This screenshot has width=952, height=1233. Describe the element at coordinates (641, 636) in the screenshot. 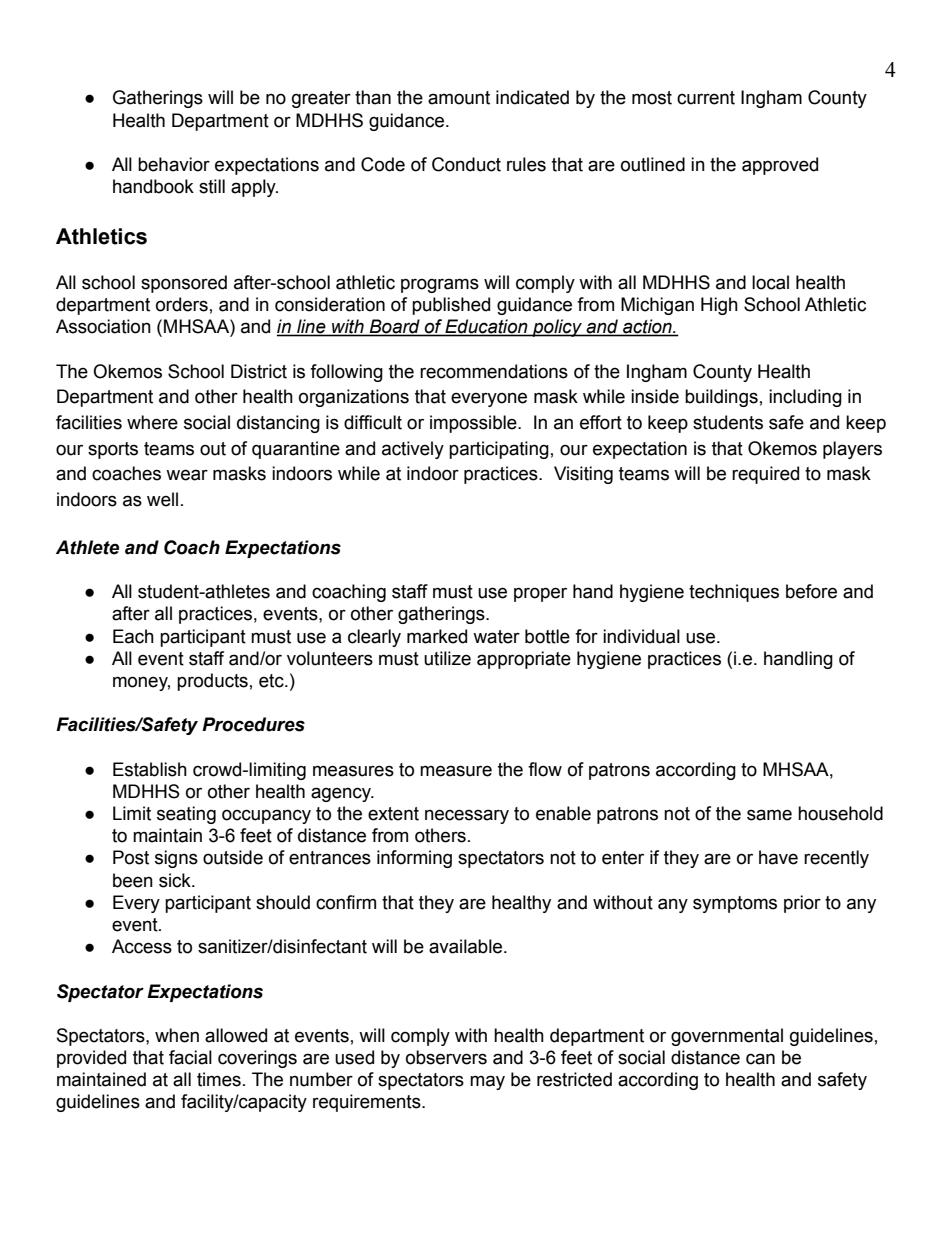

I see `individual` at that location.
